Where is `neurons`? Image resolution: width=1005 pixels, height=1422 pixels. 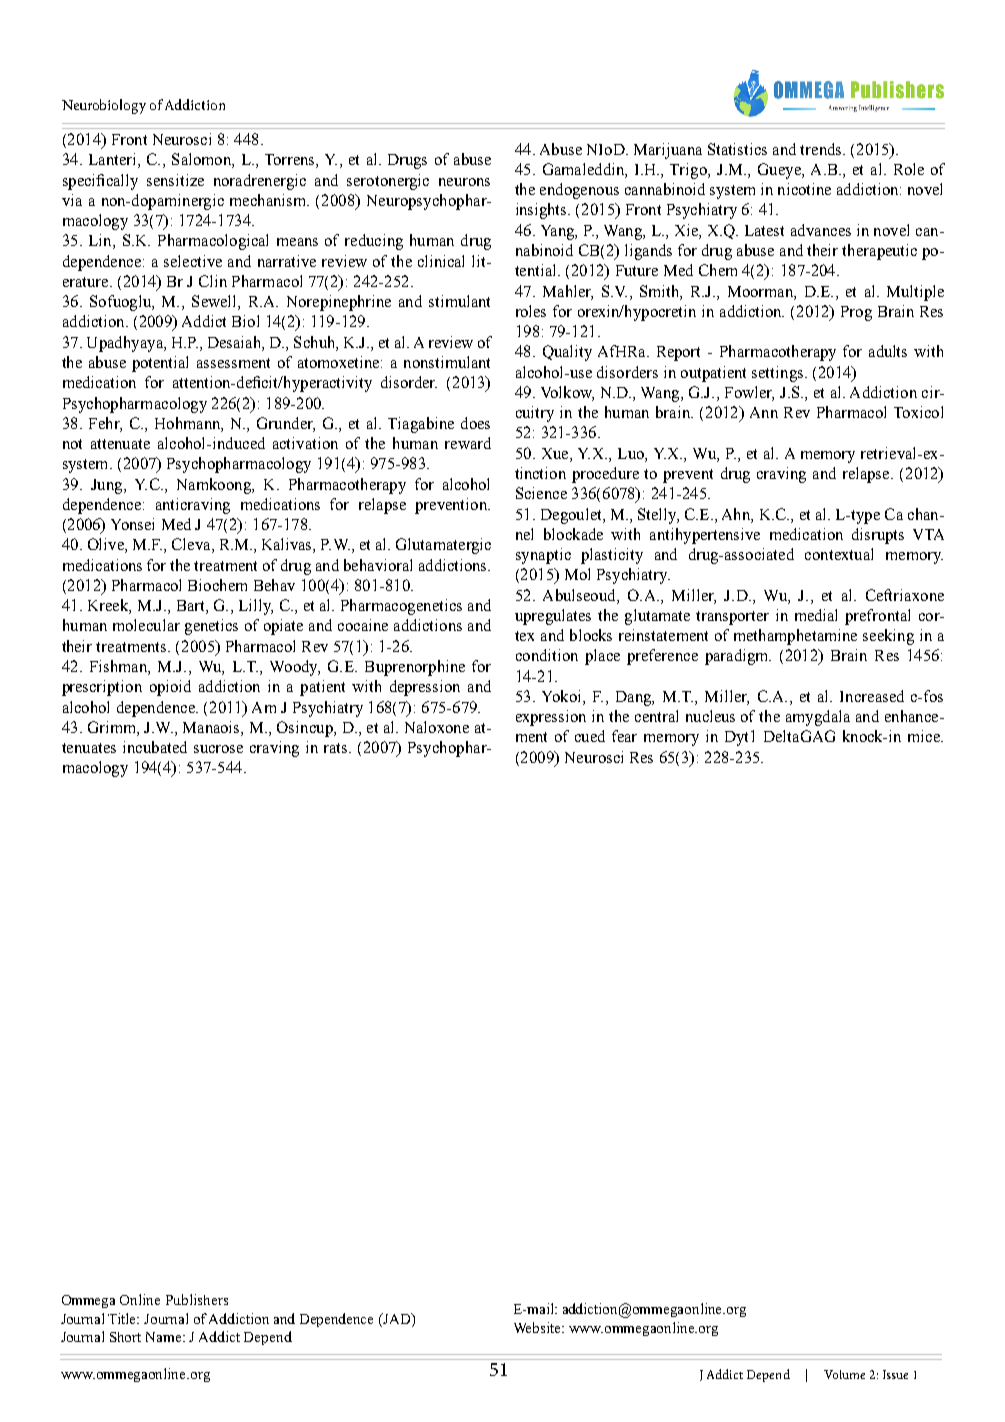
neurons is located at coordinates (464, 182).
